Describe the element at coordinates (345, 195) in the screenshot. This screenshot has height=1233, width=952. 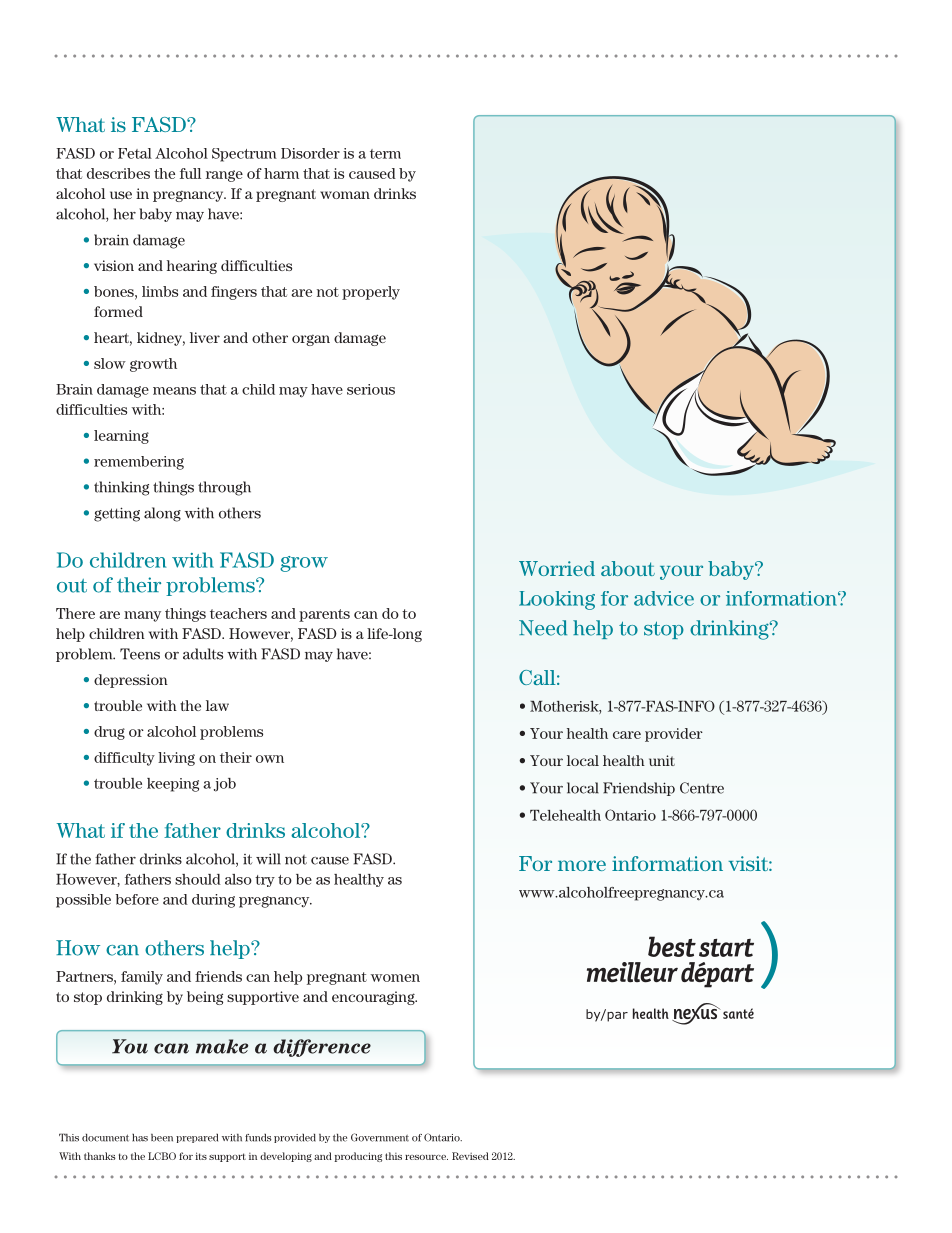
I see `woman` at that location.
